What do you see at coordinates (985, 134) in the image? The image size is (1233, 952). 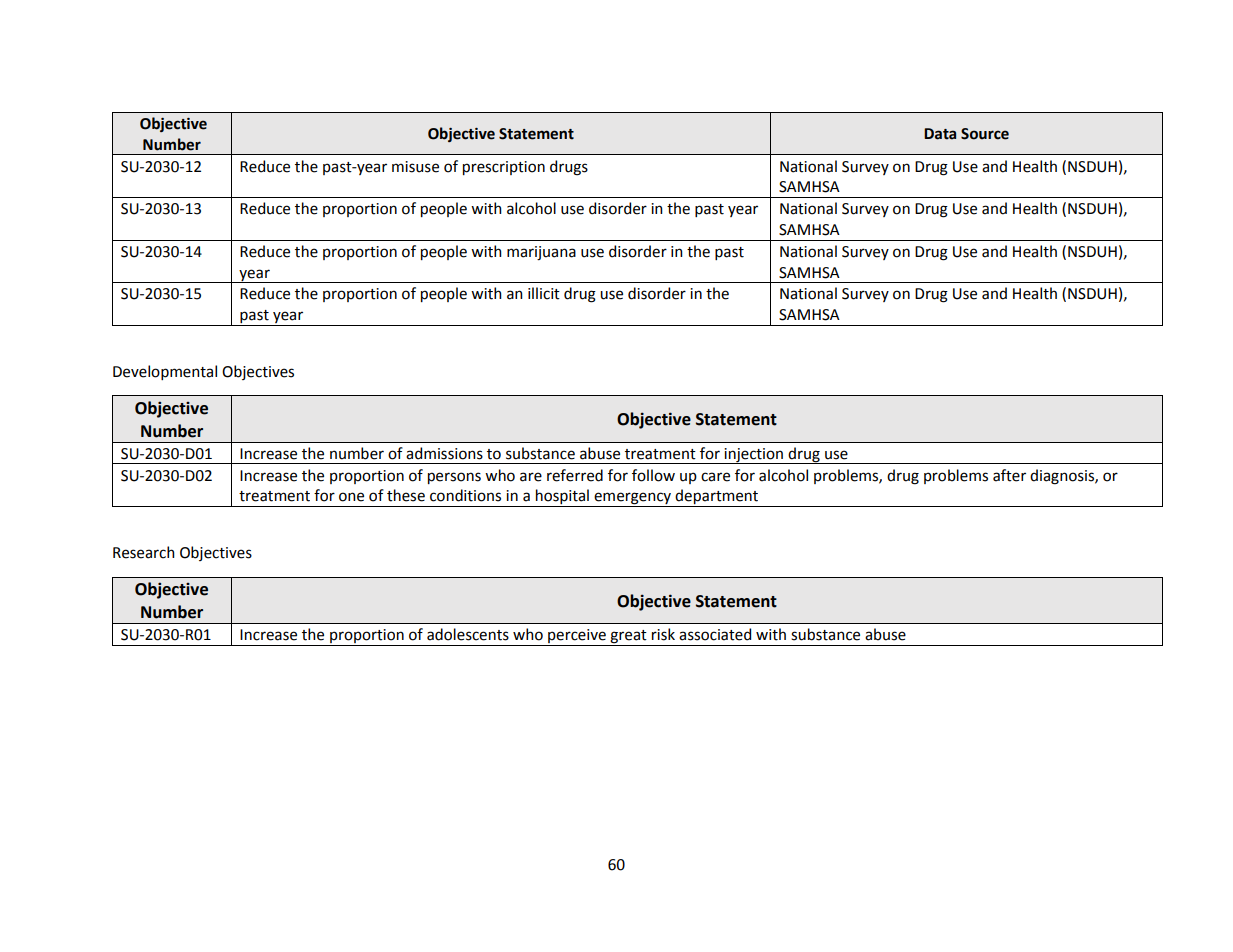 I see `Source` at bounding box center [985, 134].
